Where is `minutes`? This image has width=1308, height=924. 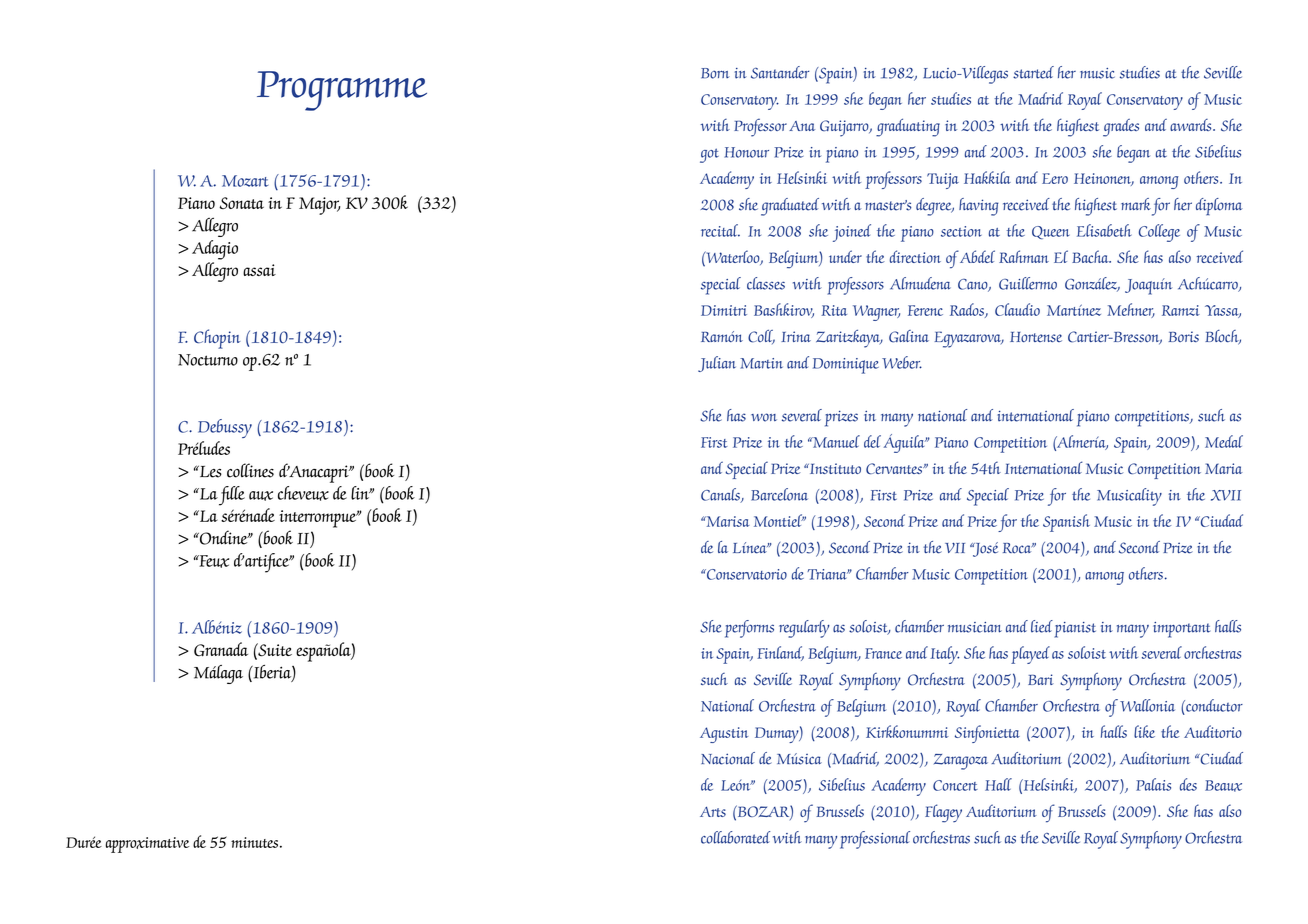 minutes is located at coordinates (254, 842).
